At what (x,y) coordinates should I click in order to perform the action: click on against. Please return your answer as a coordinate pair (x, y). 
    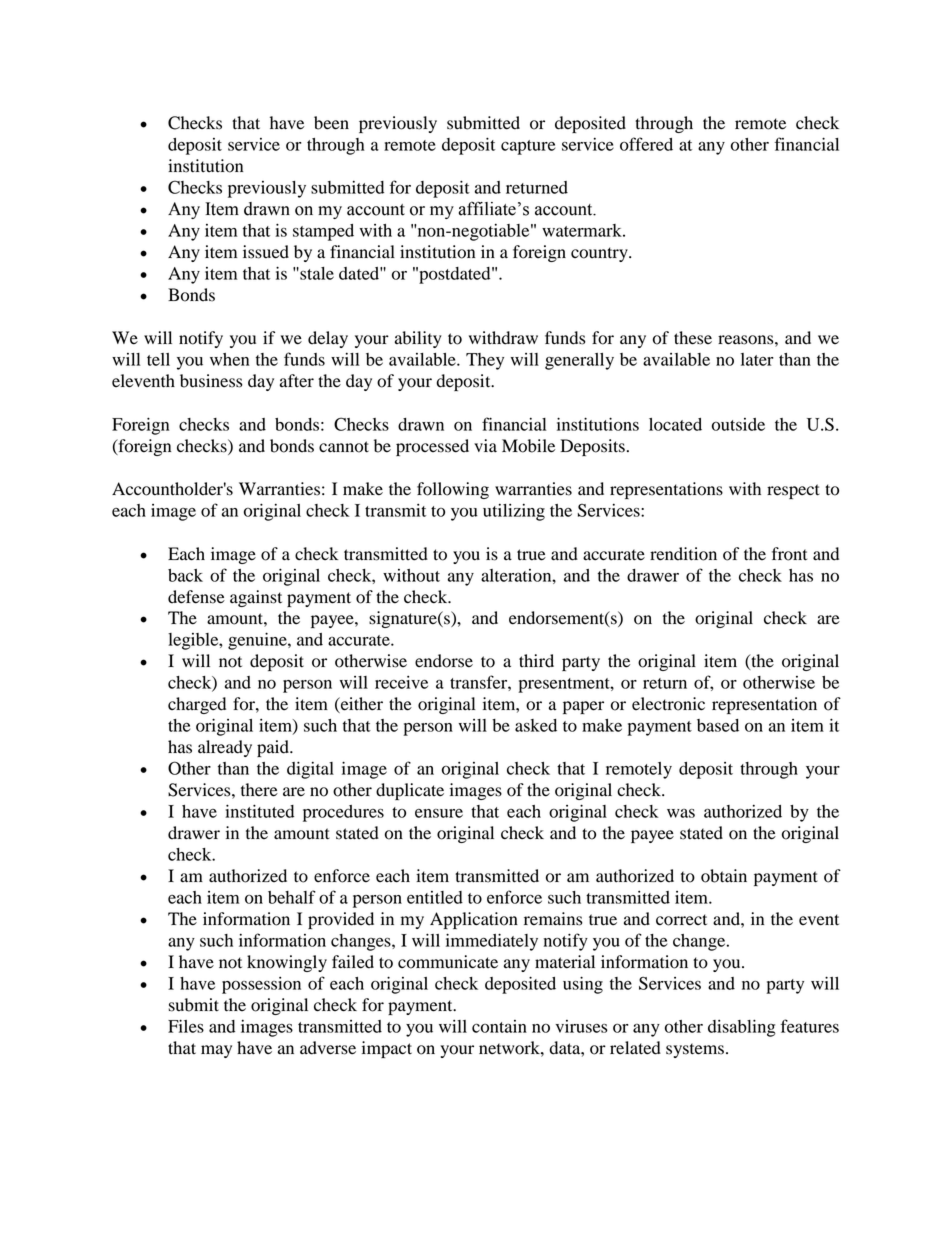
    Looking at the image, I should click on (256, 598).
